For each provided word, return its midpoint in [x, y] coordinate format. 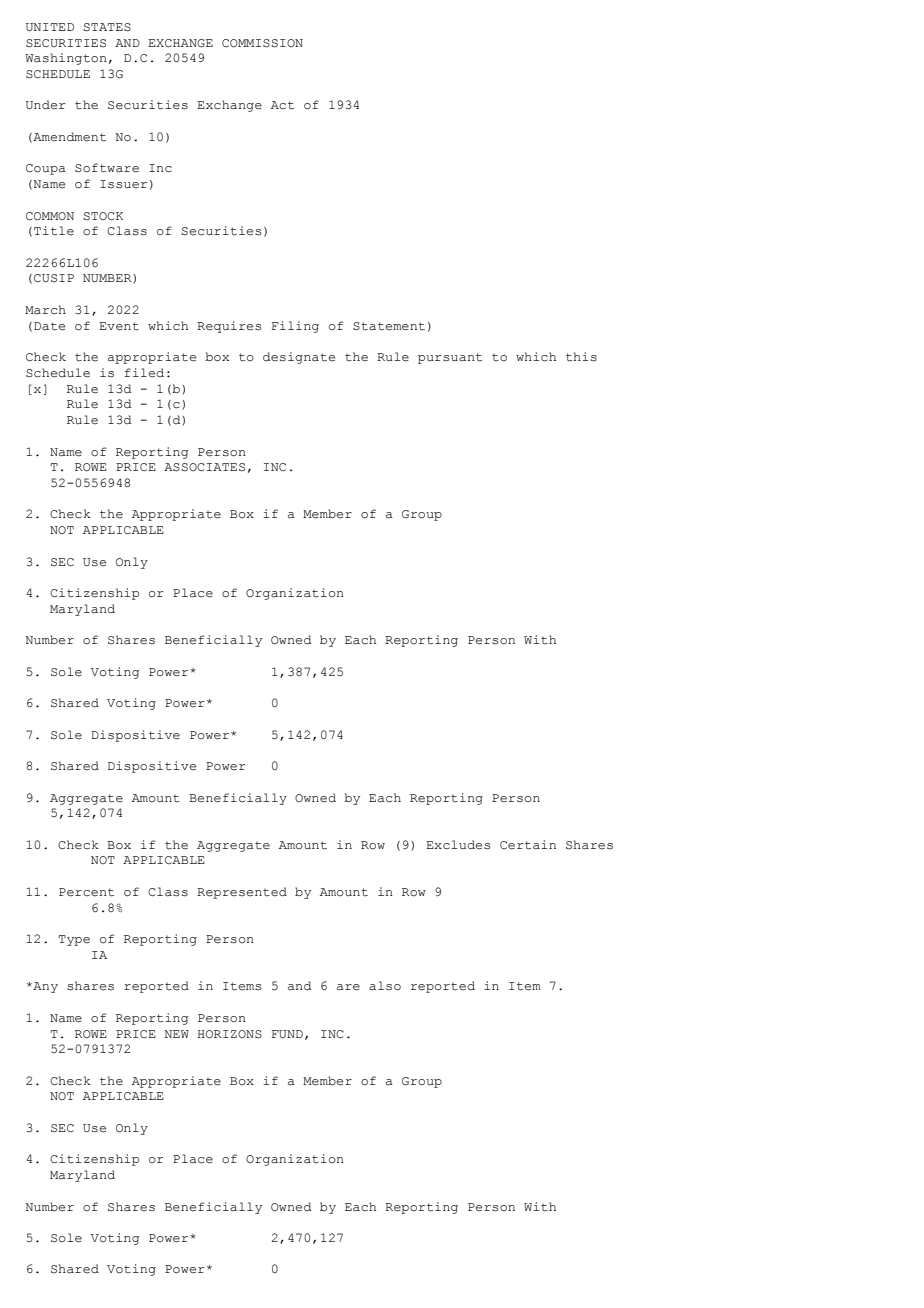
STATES [107, 27]
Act [282, 105]
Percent [86, 892]
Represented [242, 893]
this [581, 357]
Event [119, 326]
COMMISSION [262, 43]
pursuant [450, 358]
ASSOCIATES [204, 467]
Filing [295, 327]
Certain [528, 845]
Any [44, 987]
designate [299, 358]
